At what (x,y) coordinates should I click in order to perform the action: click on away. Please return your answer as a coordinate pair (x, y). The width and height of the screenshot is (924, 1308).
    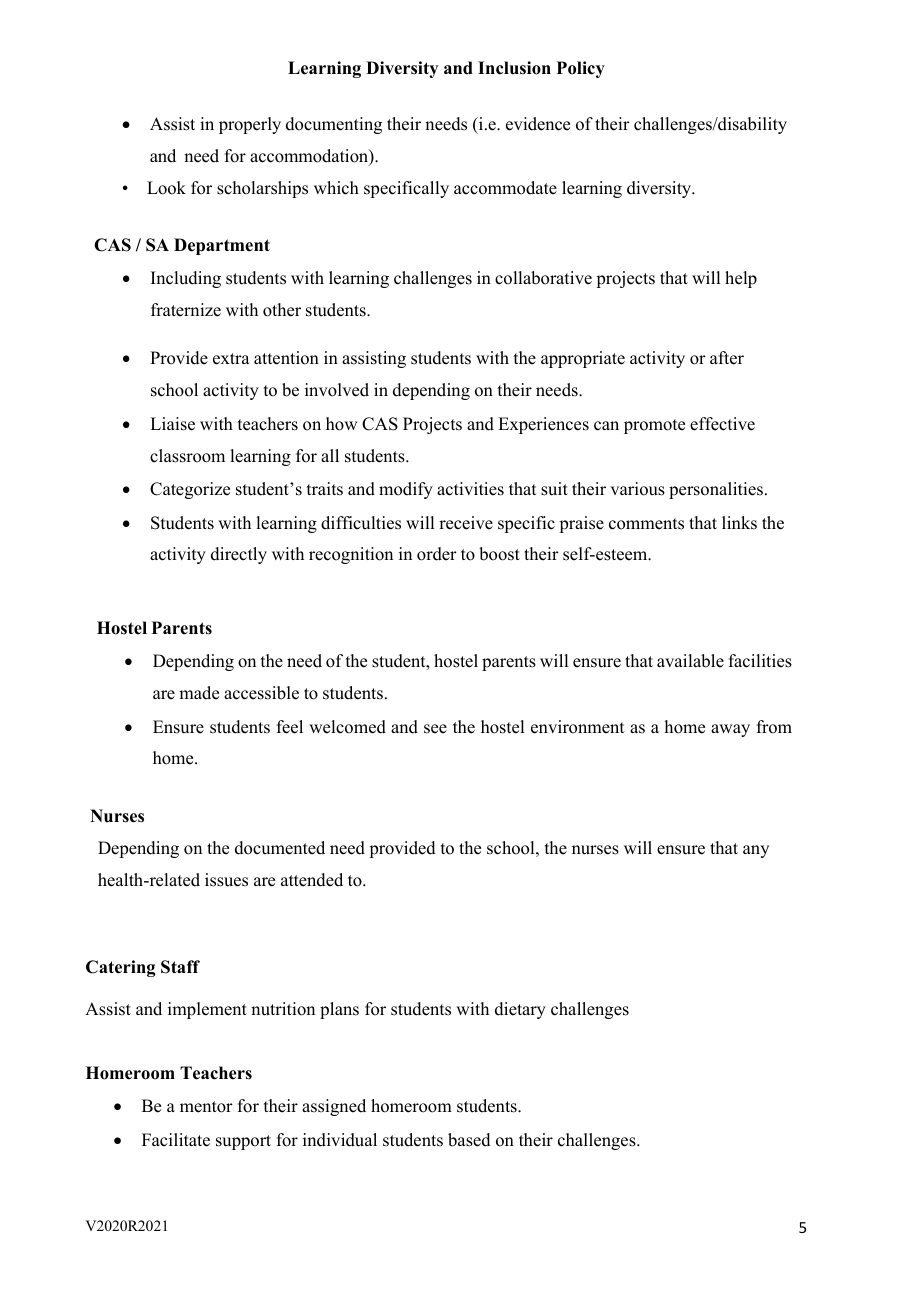
    Looking at the image, I should click on (730, 730).
